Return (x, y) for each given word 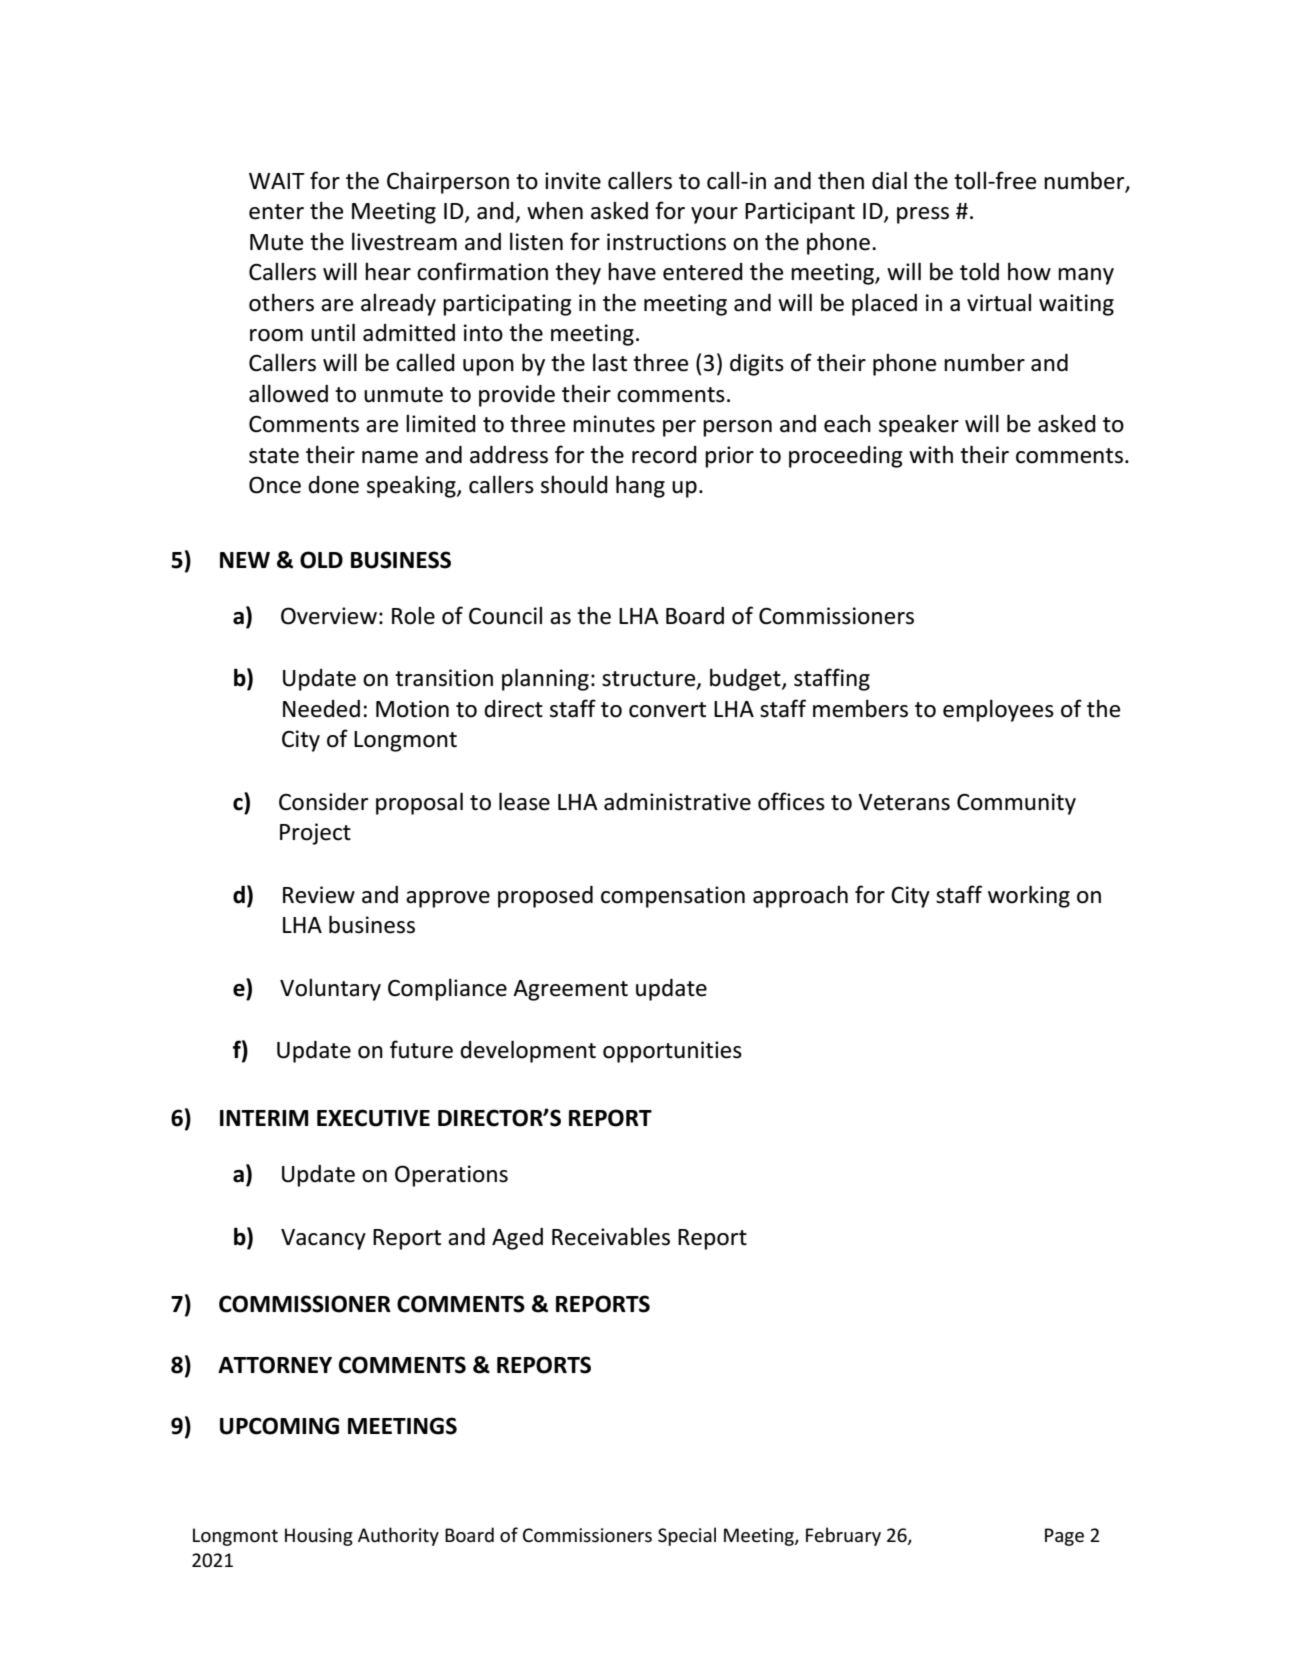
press (923, 215)
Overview (329, 616)
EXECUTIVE (373, 1118)
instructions (666, 242)
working (1029, 896)
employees (998, 710)
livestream (404, 241)
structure (650, 680)
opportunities (672, 1052)
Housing (319, 1537)
